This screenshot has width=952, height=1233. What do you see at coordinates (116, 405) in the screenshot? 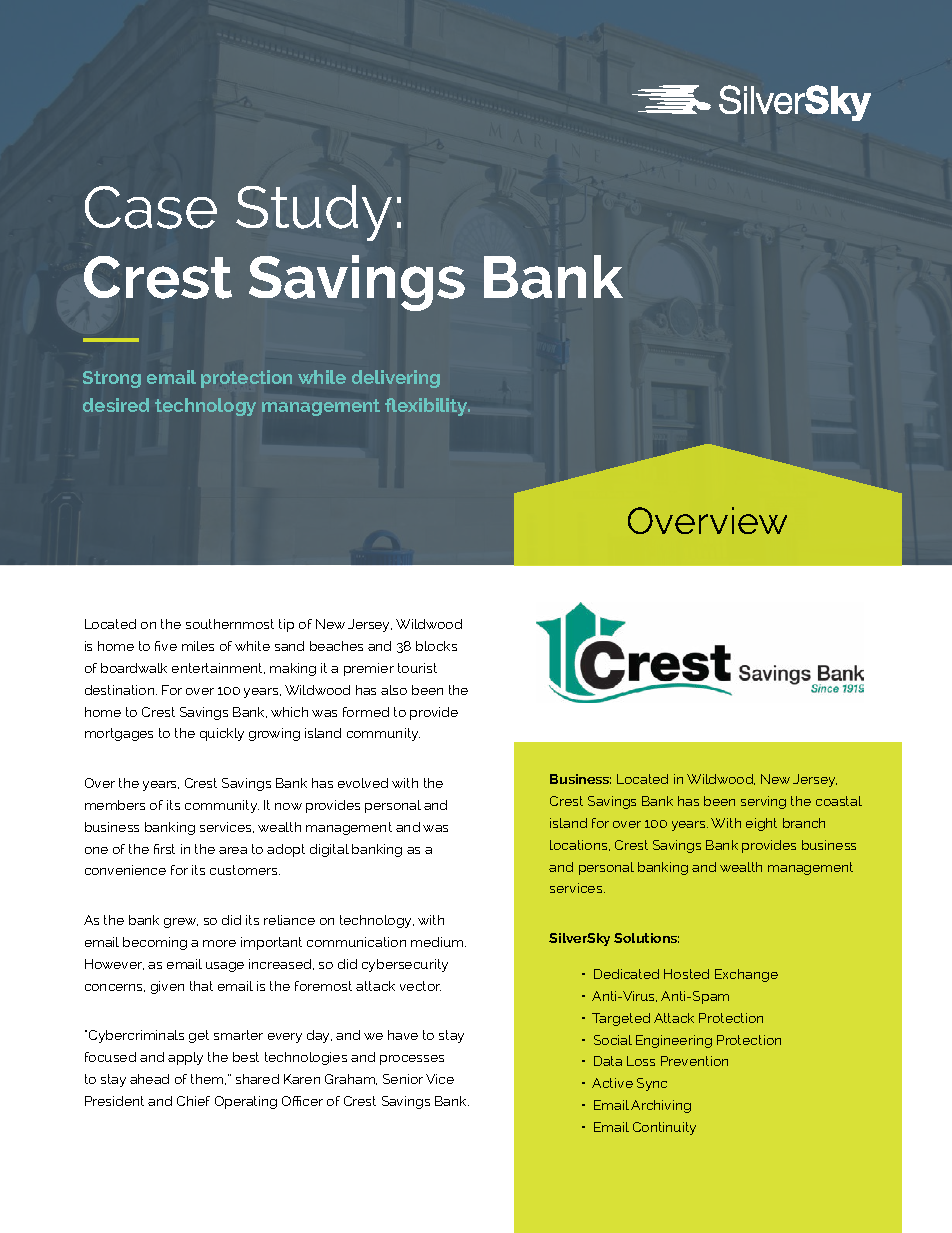
I see `desired` at bounding box center [116, 405].
